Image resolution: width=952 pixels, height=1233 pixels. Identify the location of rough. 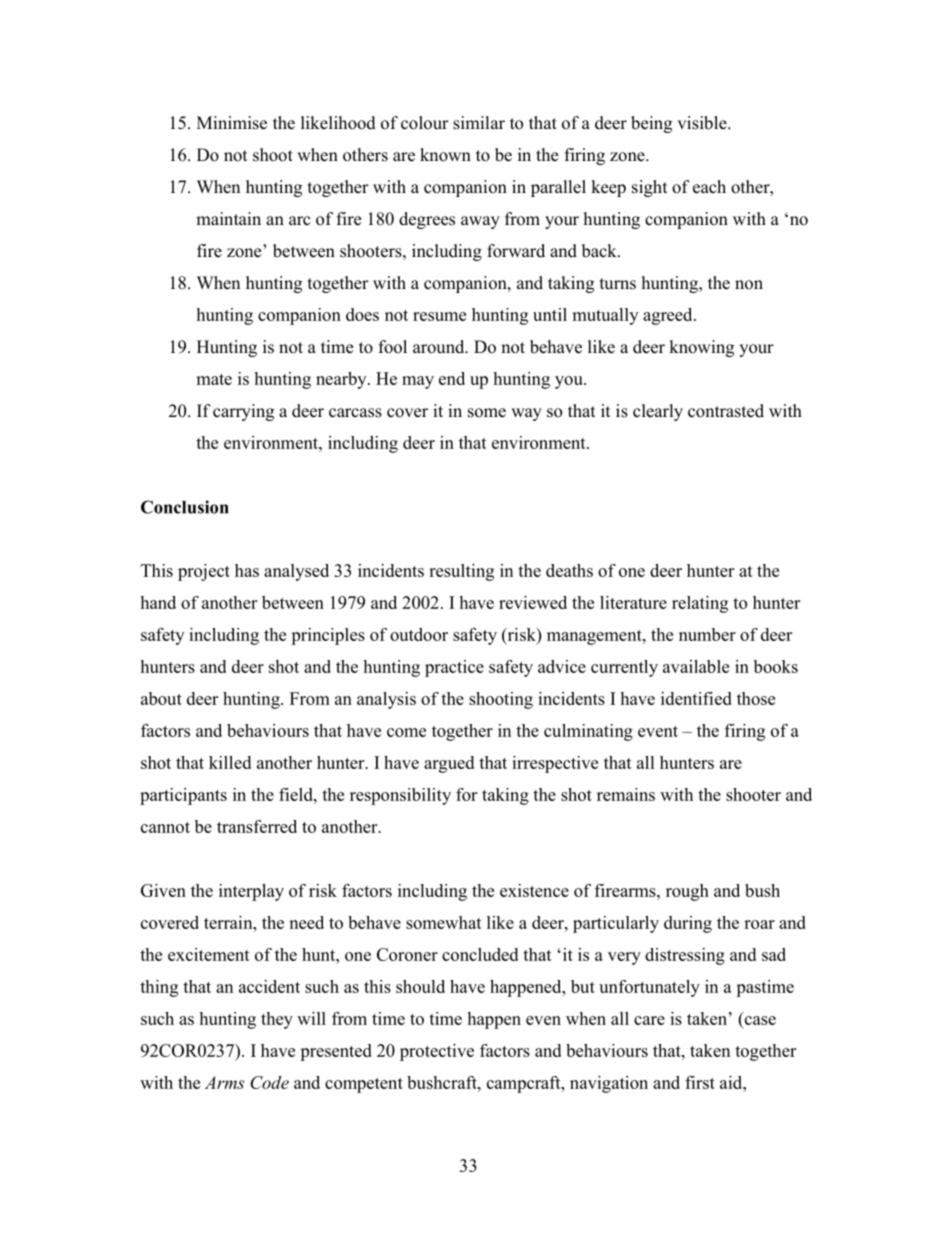
(687, 892).
